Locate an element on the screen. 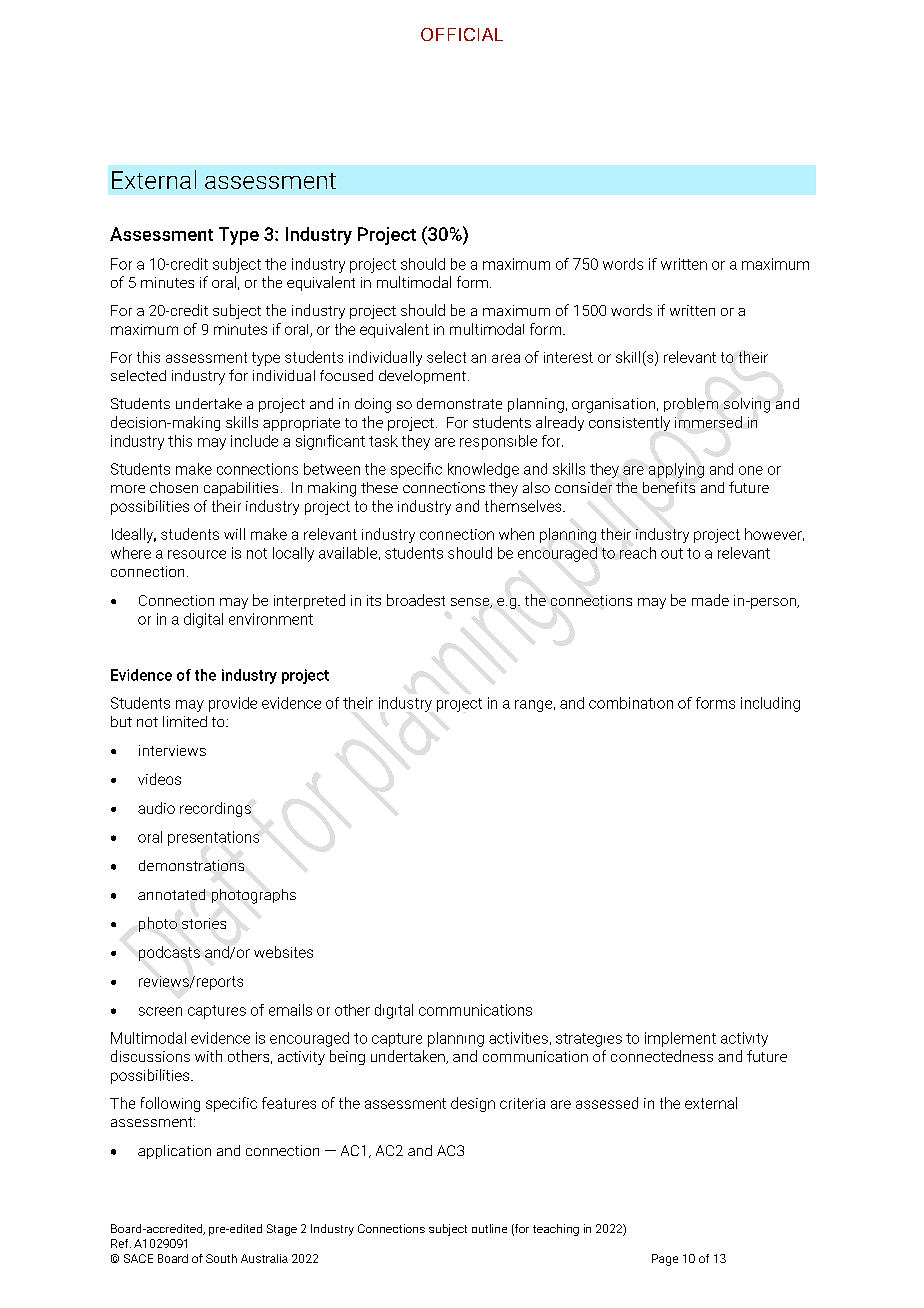 The width and height of the screenshot is (924, 1308). OFFICIAL is located at coordinates (462, 34).
